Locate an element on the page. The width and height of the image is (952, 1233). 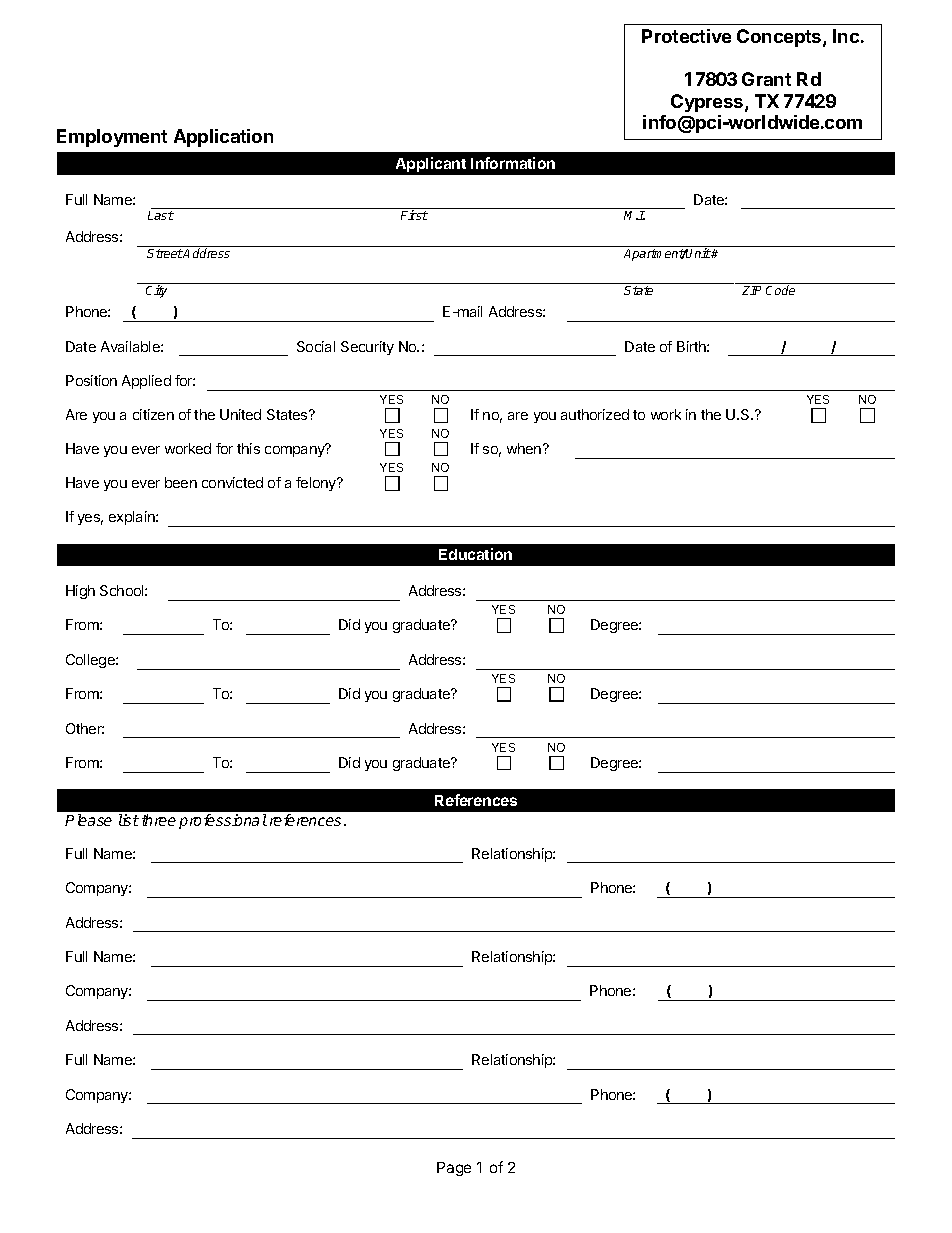
Grant is located at coordinates (766, 79).
